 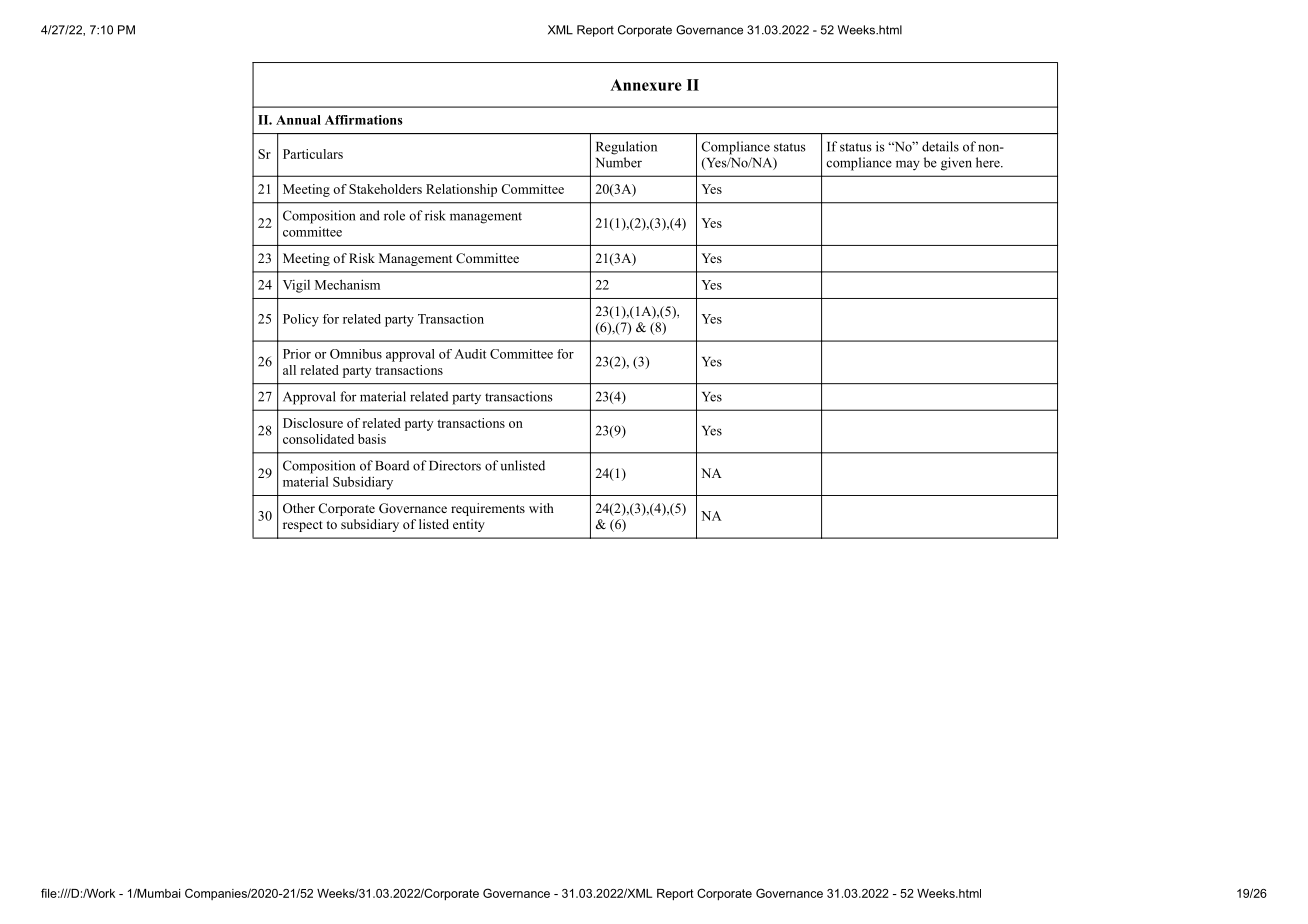 What do you see at coordinates (470, 354) in the document?
I see `Audit` at bounding box center [470, 354].
